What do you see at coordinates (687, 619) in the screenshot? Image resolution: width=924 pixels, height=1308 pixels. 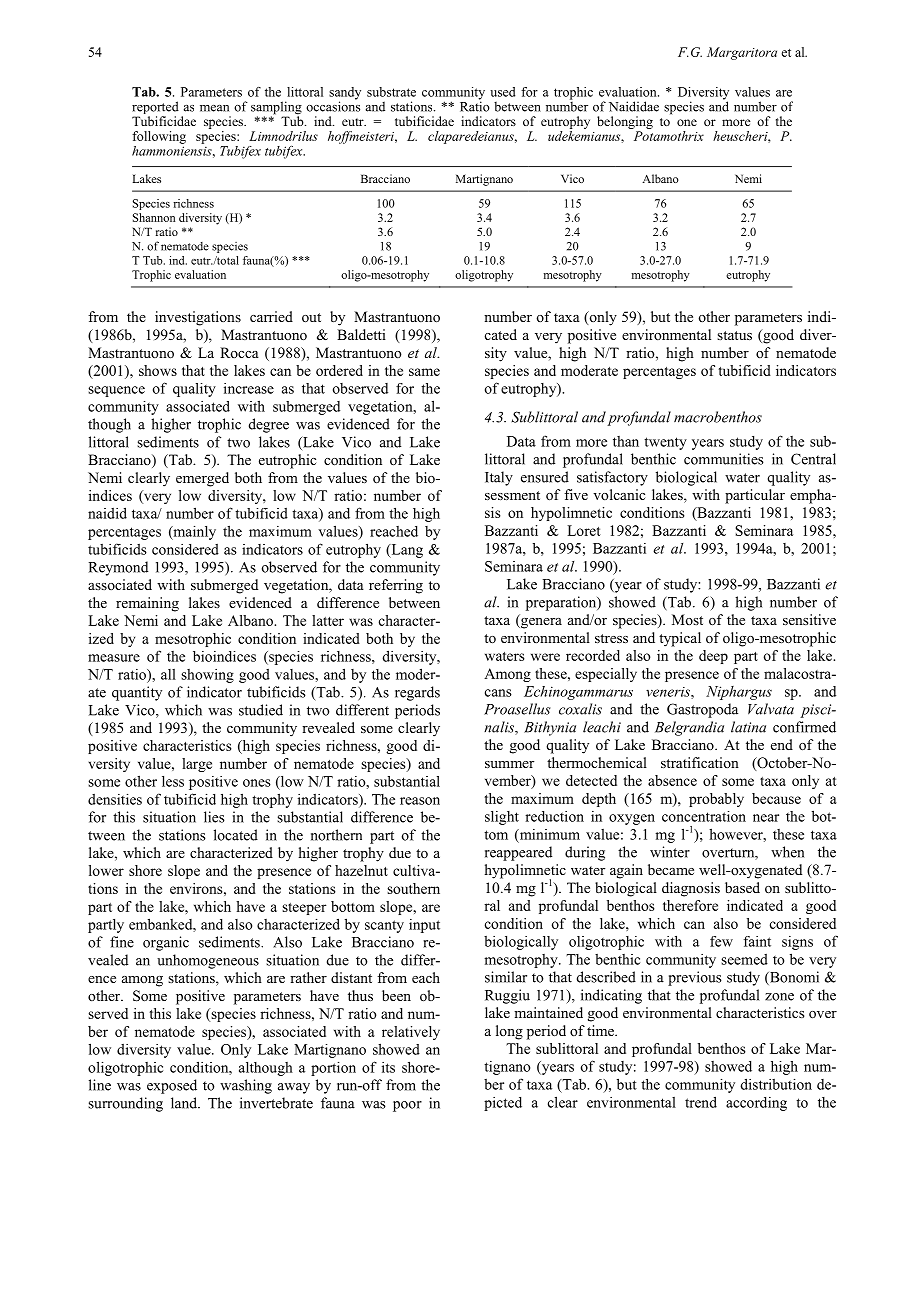 I see `Most` at bounding box center [687, 619].
